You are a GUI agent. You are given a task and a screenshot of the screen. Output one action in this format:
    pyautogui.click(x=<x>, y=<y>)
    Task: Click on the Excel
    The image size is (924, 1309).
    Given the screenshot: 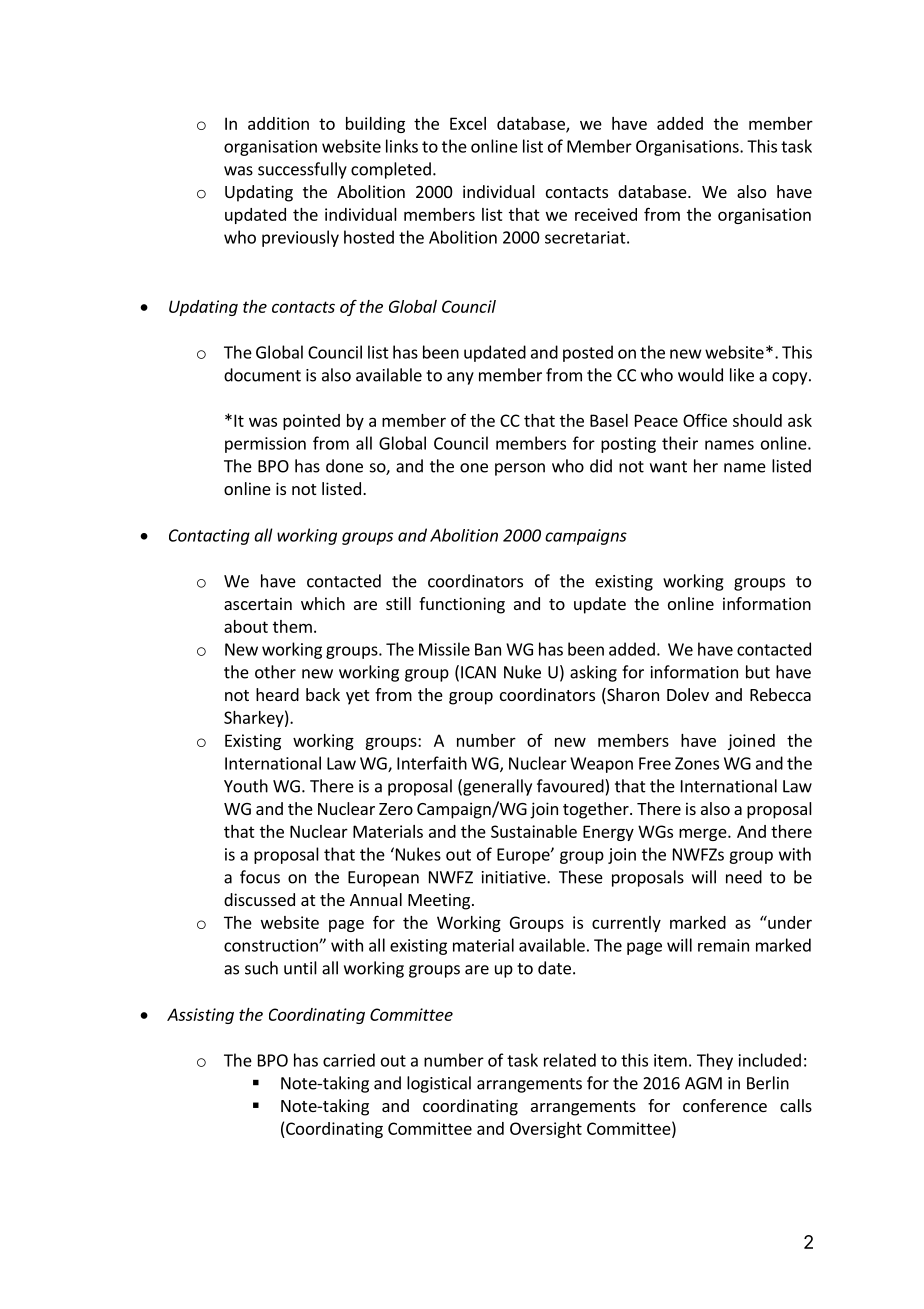 What is the action you would take?
    pyautogui.click(x=468, y=123)
